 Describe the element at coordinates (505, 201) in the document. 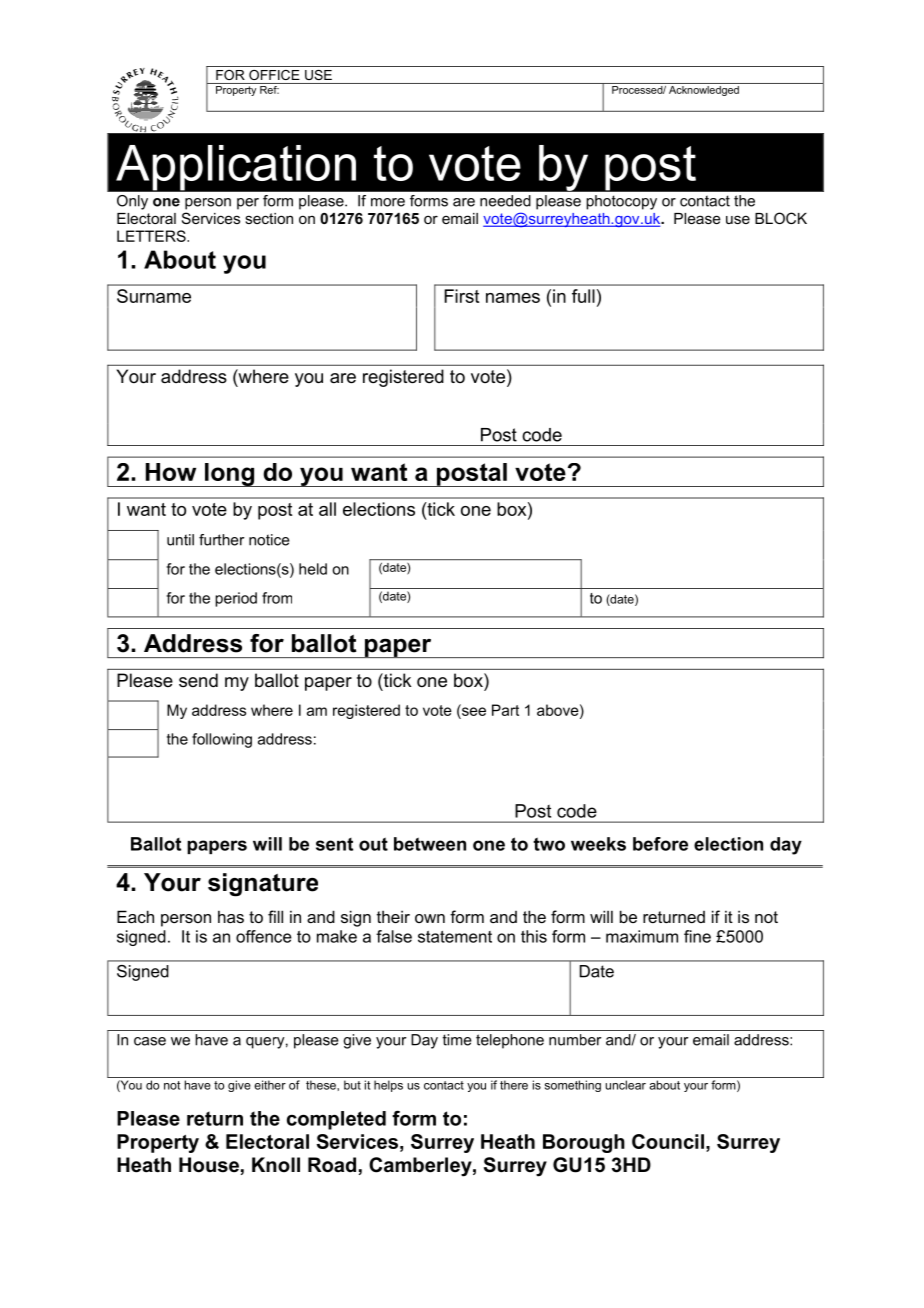

I see `needed` at that location.
